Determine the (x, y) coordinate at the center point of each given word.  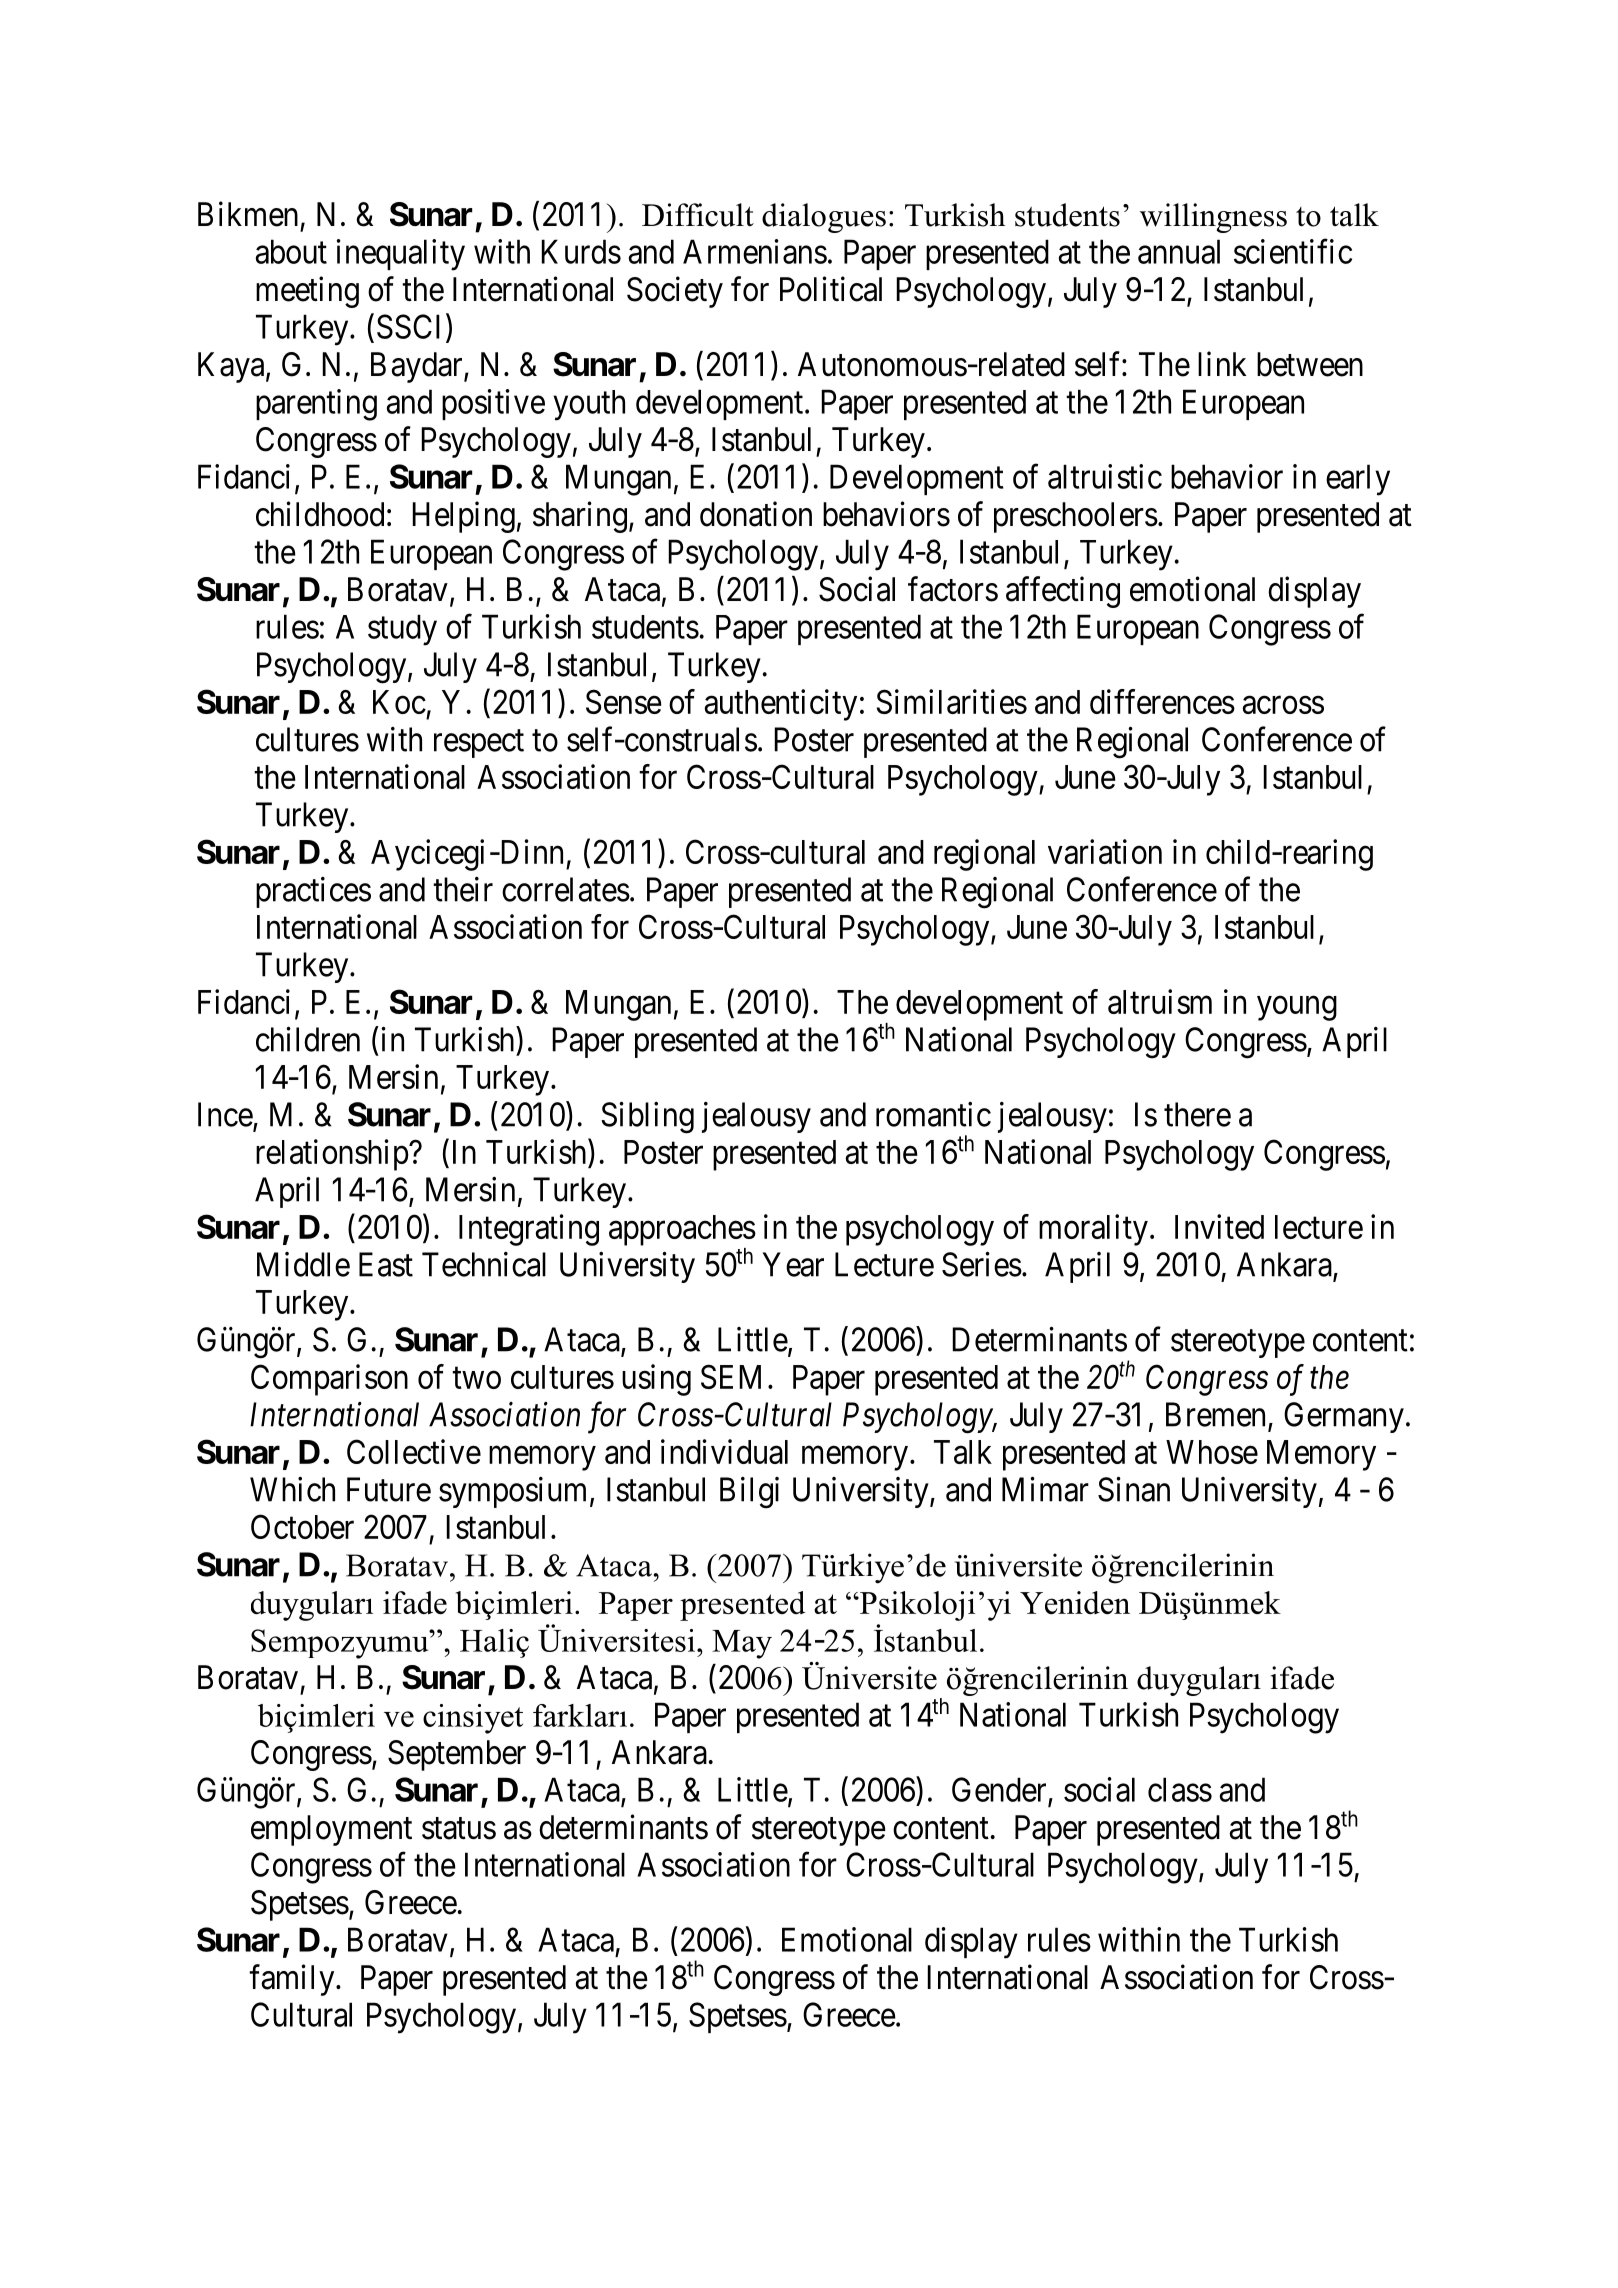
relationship (333, 1155)
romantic (933, 1114)
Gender (999, 1789)
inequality (401, 255)
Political (831, 289)
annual (1179, 251)
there (1197, 1114)
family (293, 1980)
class (1180, 1789)
